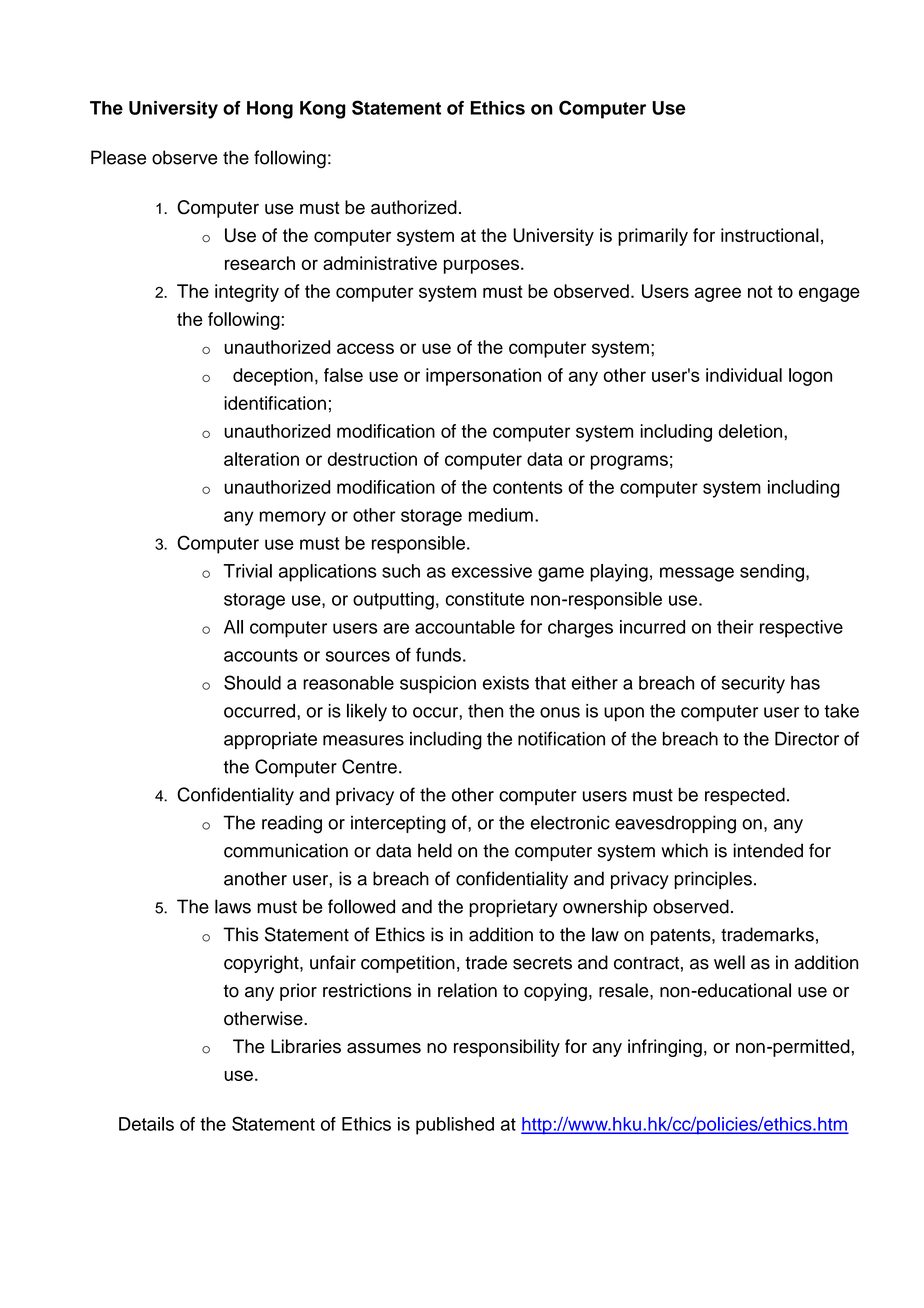 The height and width of the image is (1308, 924). What do you see at coordinates (146, 1124) in the image?
I see `Details` at bounding box center [146, 1124].
